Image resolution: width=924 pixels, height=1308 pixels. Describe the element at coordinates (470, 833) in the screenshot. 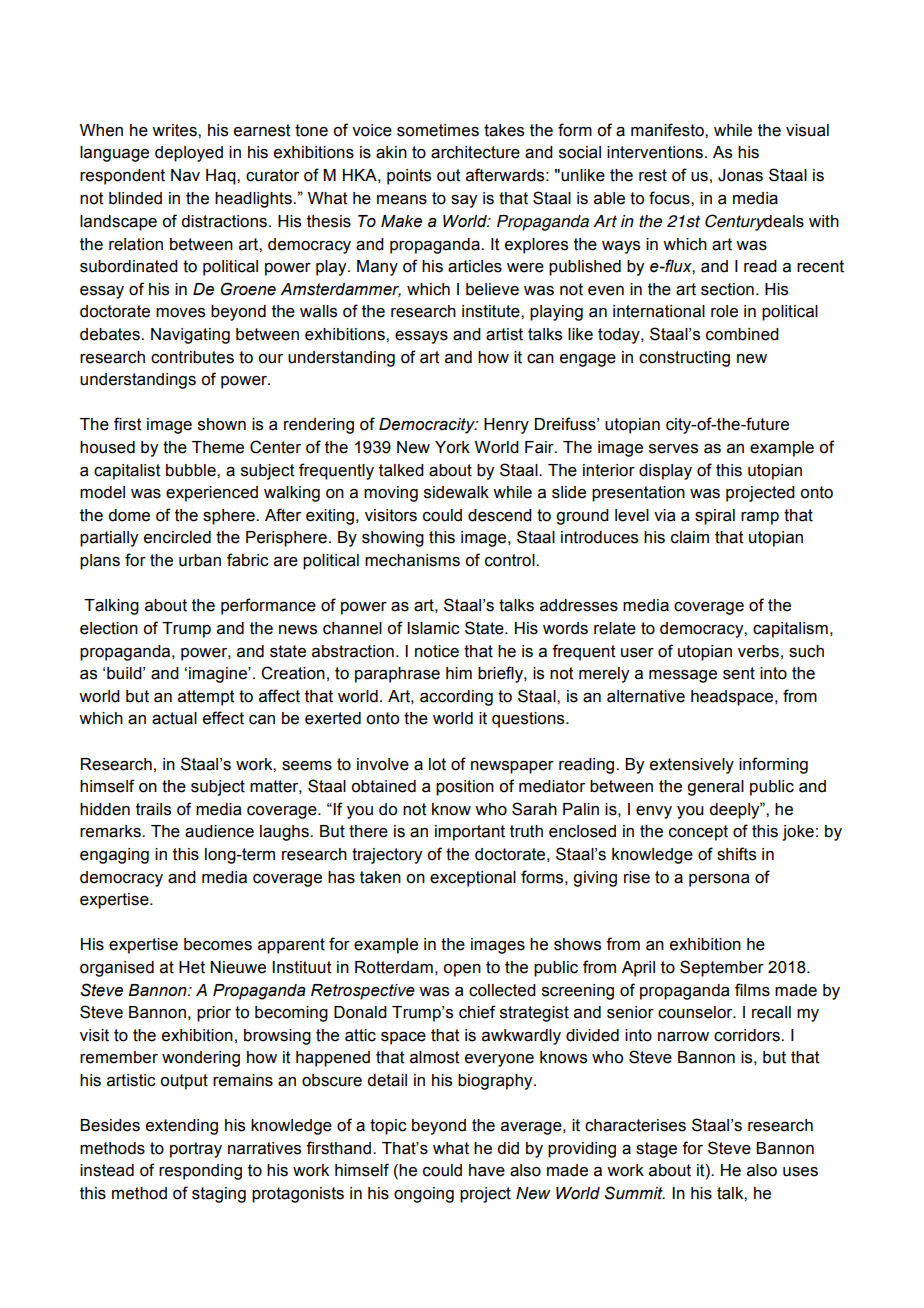

I see `important` at that location.
